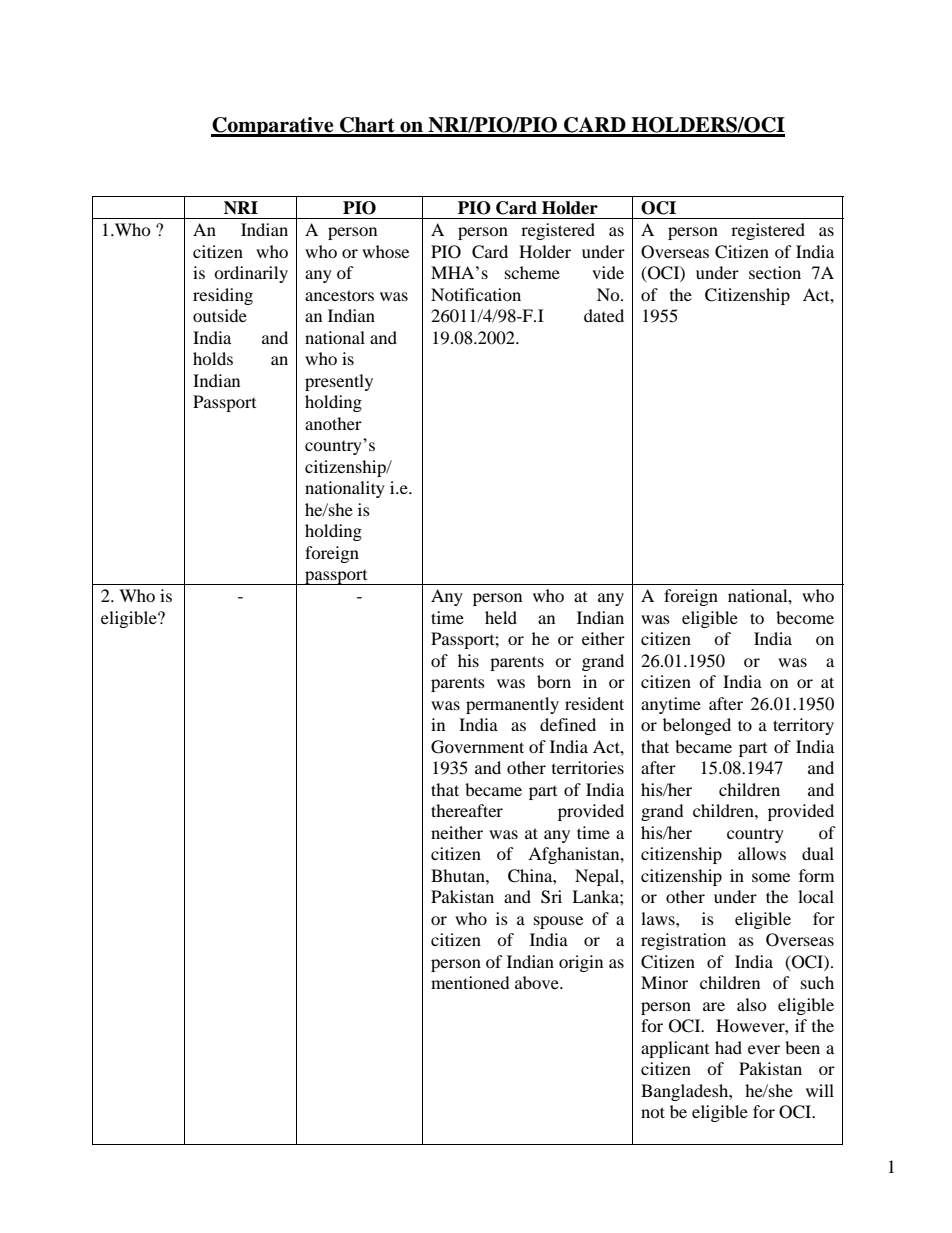 Image resolution: width=952 pixels, height=1233 pixels. What do you see at coordinates (459, 875) in the page?
I see `Bhutan` at bounding box center [459, 875].
